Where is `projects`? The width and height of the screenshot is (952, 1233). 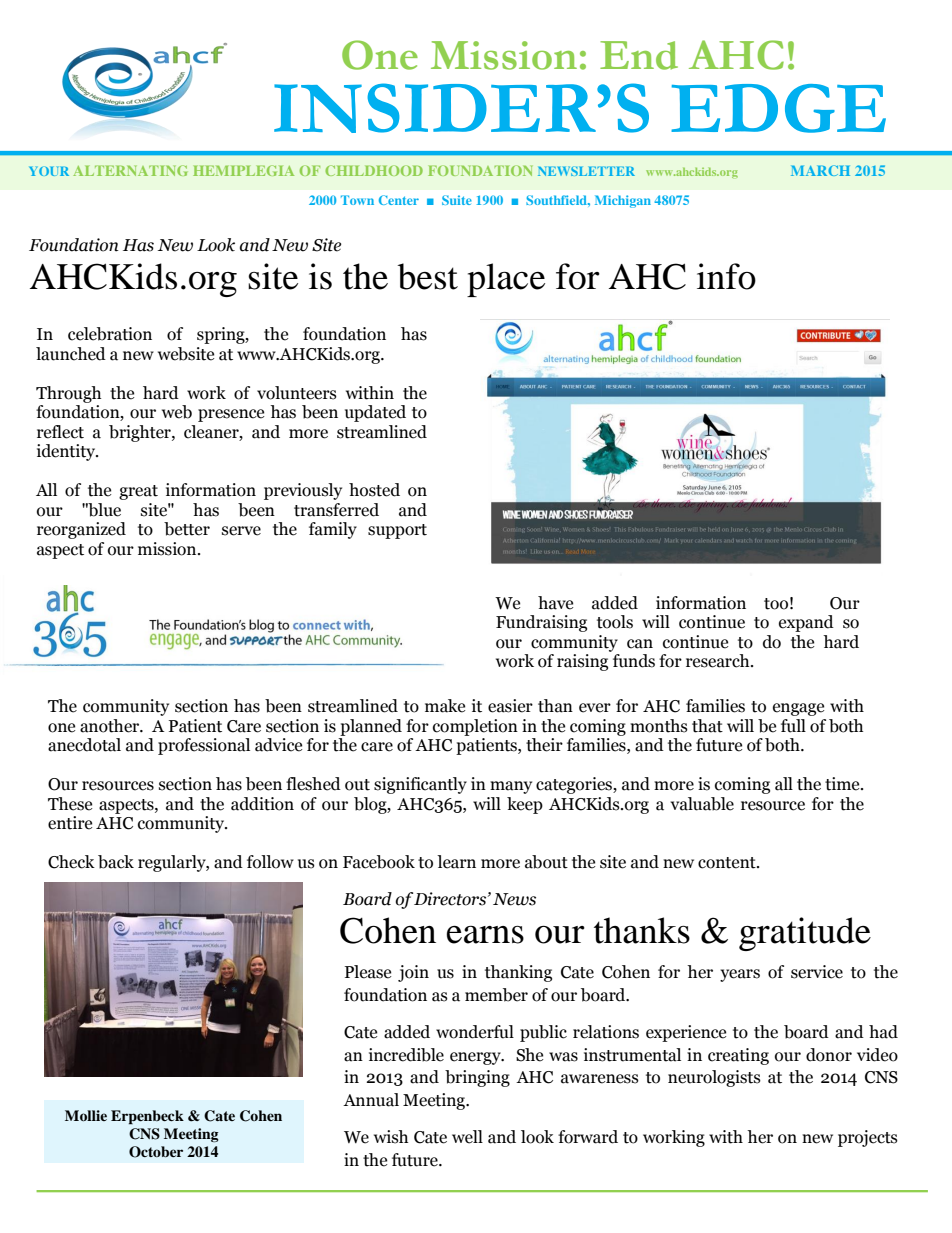 projects is located at coordinates (868, 1138).
